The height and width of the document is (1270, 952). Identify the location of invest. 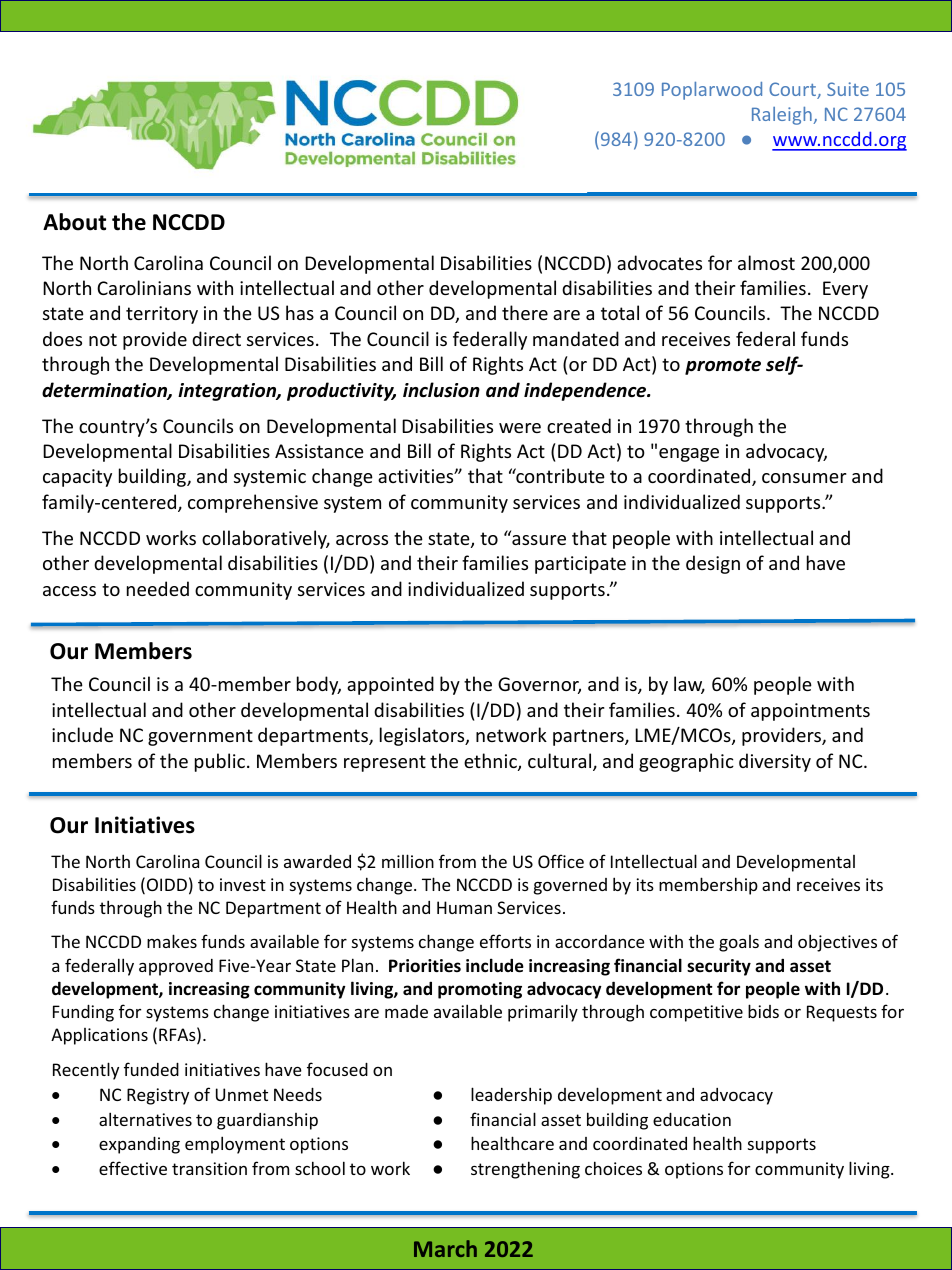
(243, 884).
